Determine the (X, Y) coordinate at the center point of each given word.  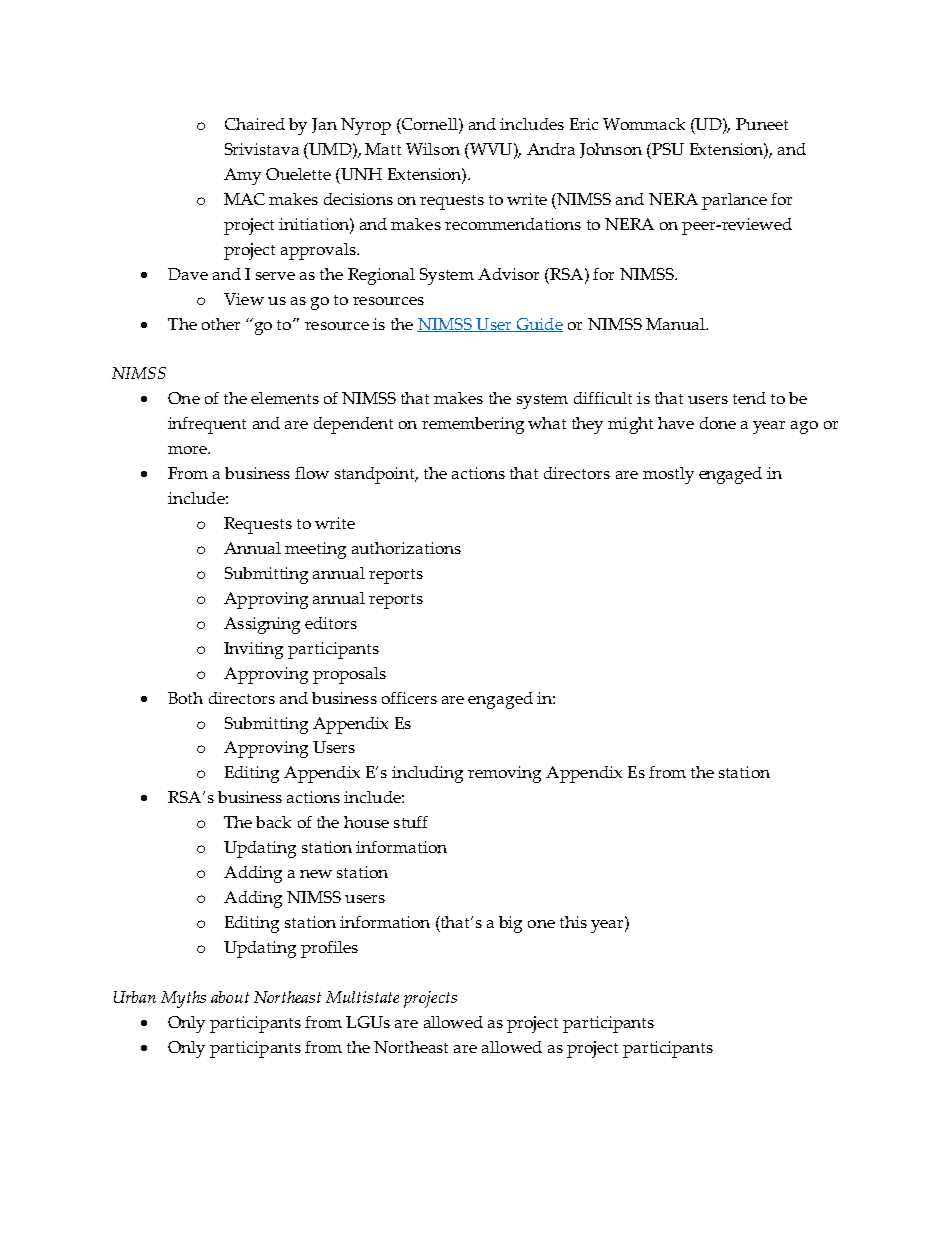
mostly (668, 475)
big (510, 924)
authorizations (406, 548)
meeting (315, 550)
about (230, 997)
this (573, 922)
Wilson (433, 149)
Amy (242, 176)
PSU (667, 149)
